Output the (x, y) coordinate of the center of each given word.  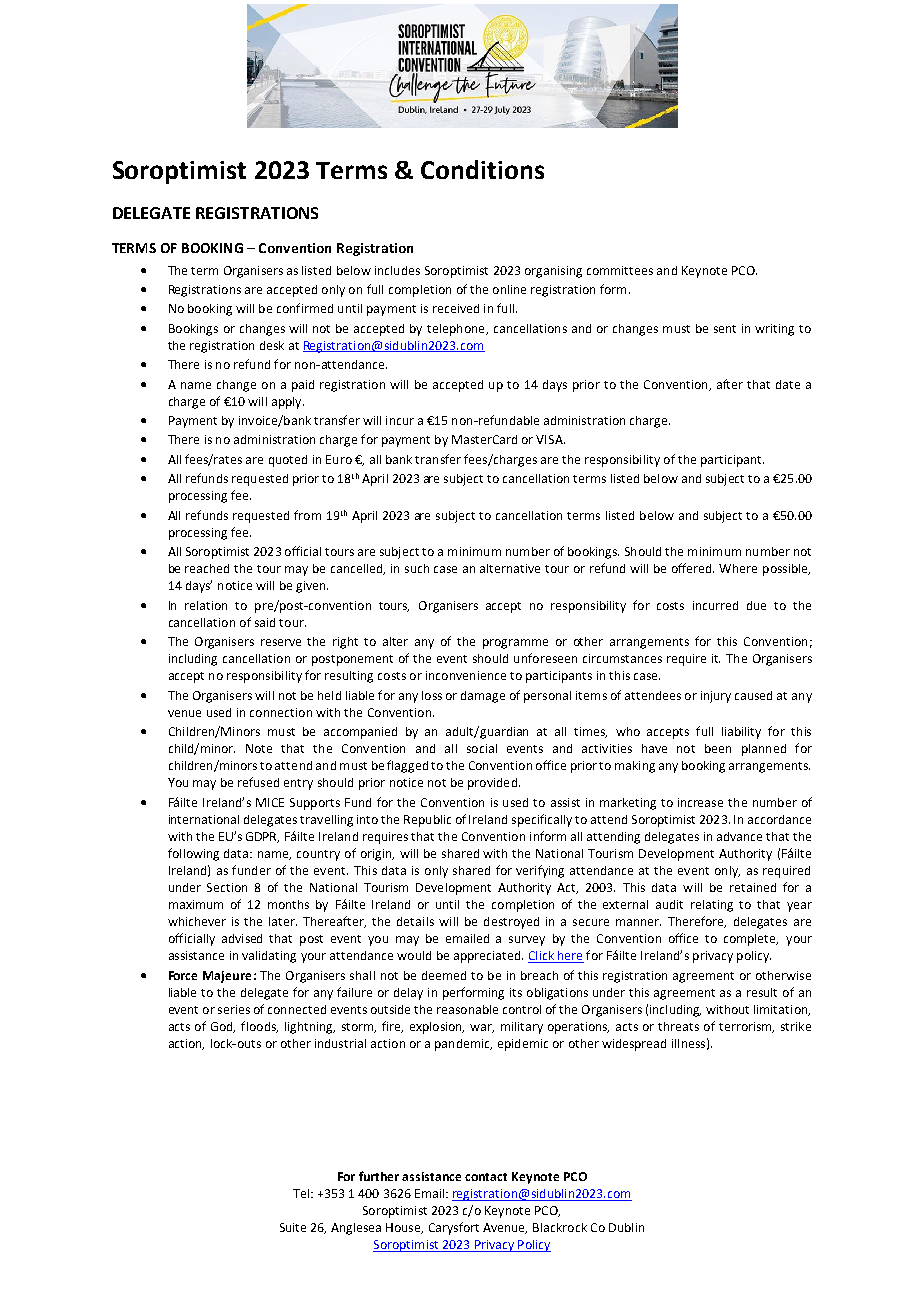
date (788, 384)
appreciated (488, 957)
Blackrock (560, 1227)
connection (281, 712)
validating (269, 957)
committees (620, 270)
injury (716, 697)
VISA (550, 439)
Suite (293, 1227)
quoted (288, 461)
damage (483, 697)
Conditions (482, 169)
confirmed (305, 308)
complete (751, 940)
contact (486, 1177)
